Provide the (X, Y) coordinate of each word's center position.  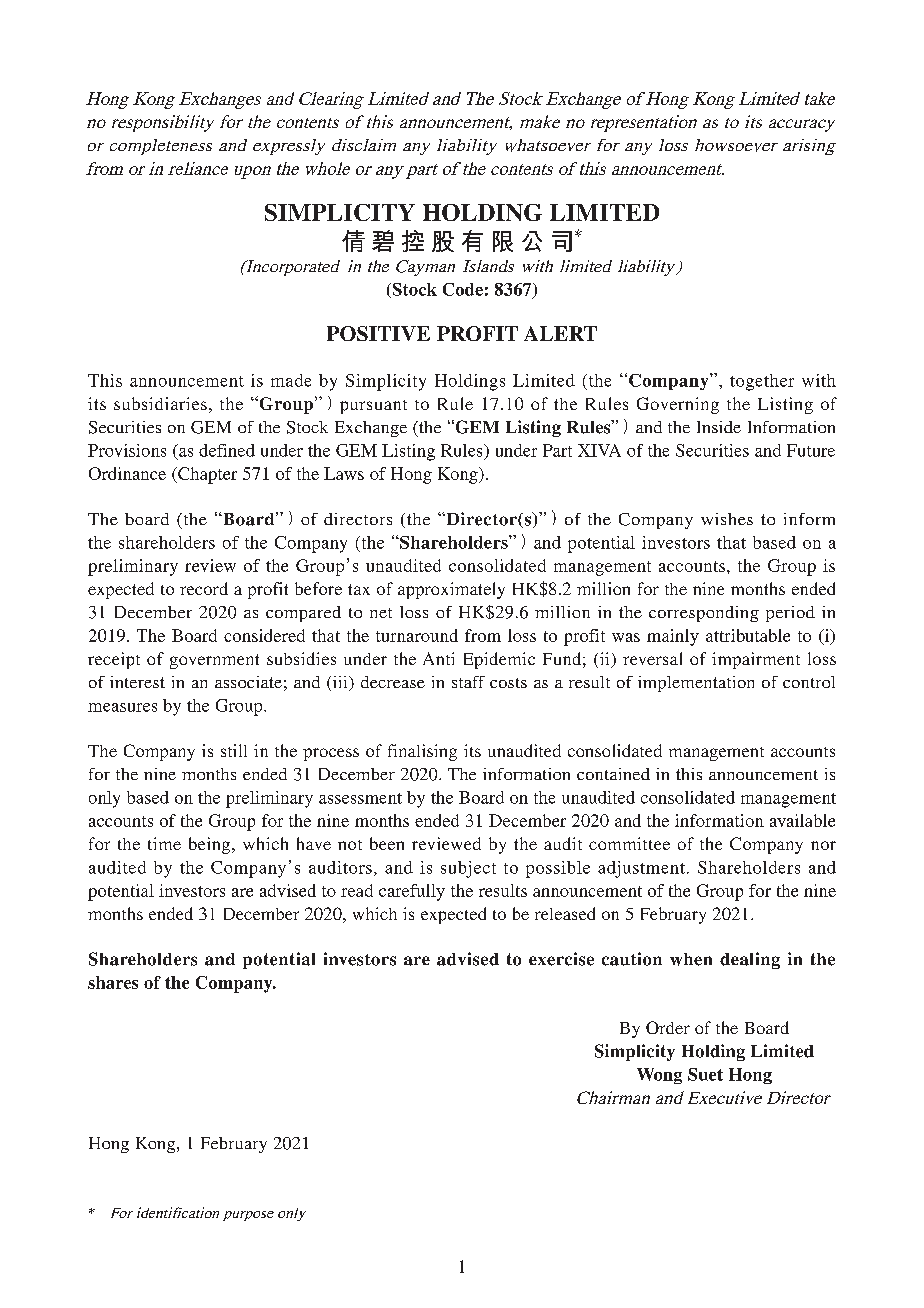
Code (463, 289)
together (762, 382)
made (291, 380)
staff (468, 682)
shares (113, 982)
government (214, 661)
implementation (696, 684)
